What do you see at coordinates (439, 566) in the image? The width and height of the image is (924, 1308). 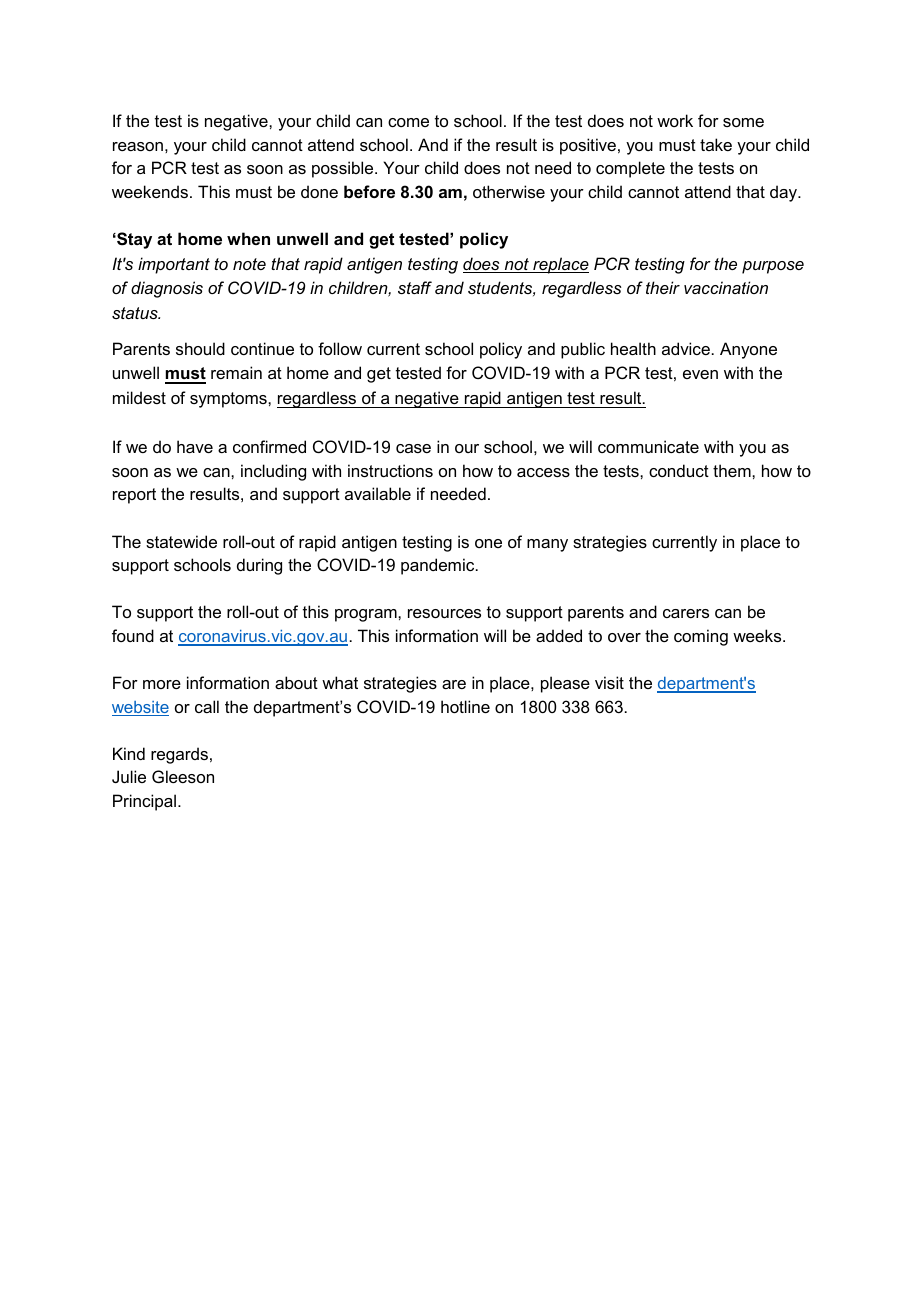 I see `pandemic` at bounding box center [439, 566].
